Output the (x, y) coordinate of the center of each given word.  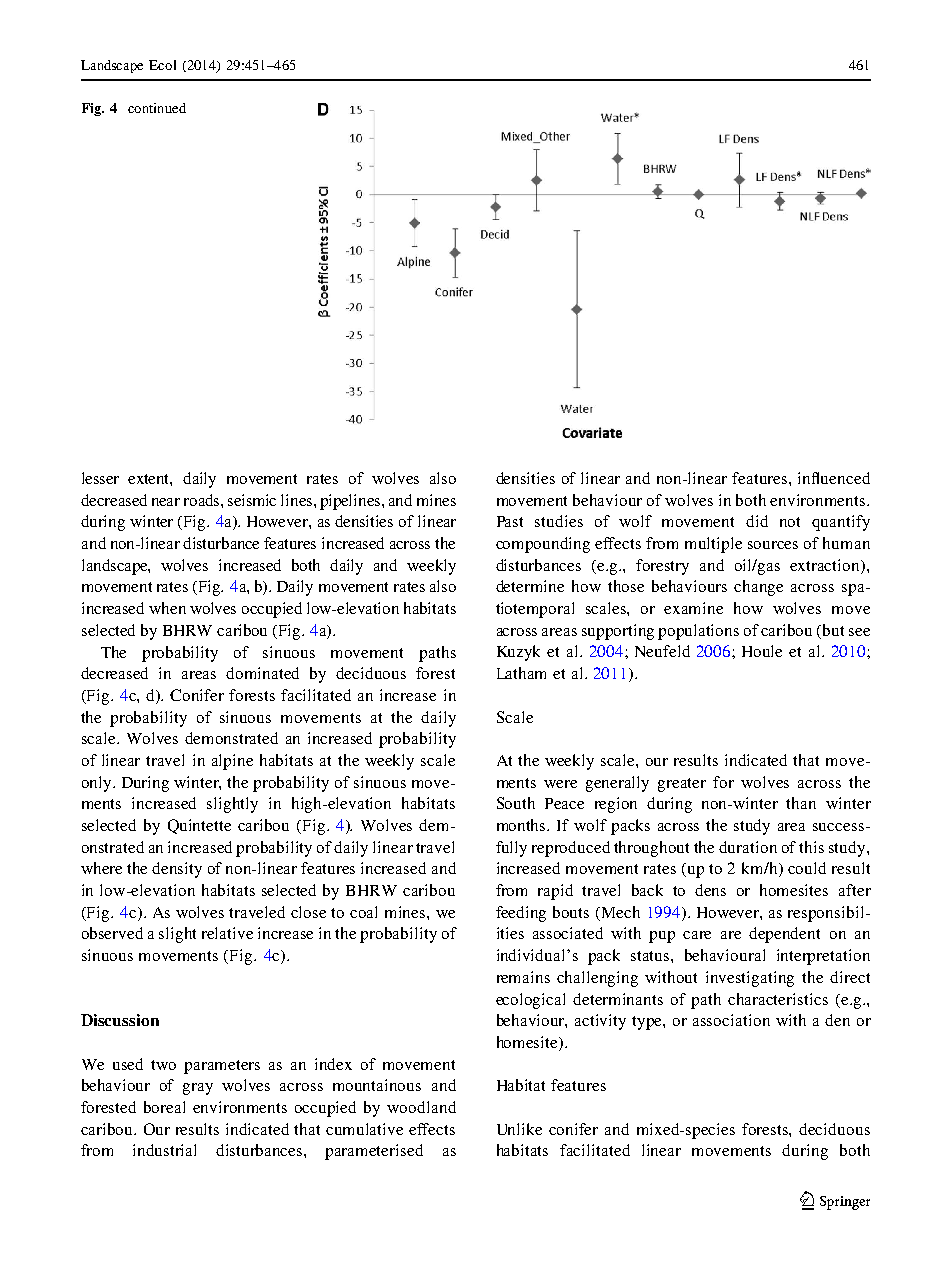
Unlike (519, 1129)
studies (559, 521)
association (731, 1020)
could (807, 868)
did (757, 521)
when (167, 608)
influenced (834, 478)
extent (150, 480)
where (101, 868)
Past (510, 521)
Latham (521, 673)
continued (157, 108)
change (758, 588)
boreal (164, 1107)
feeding (521, 914)
